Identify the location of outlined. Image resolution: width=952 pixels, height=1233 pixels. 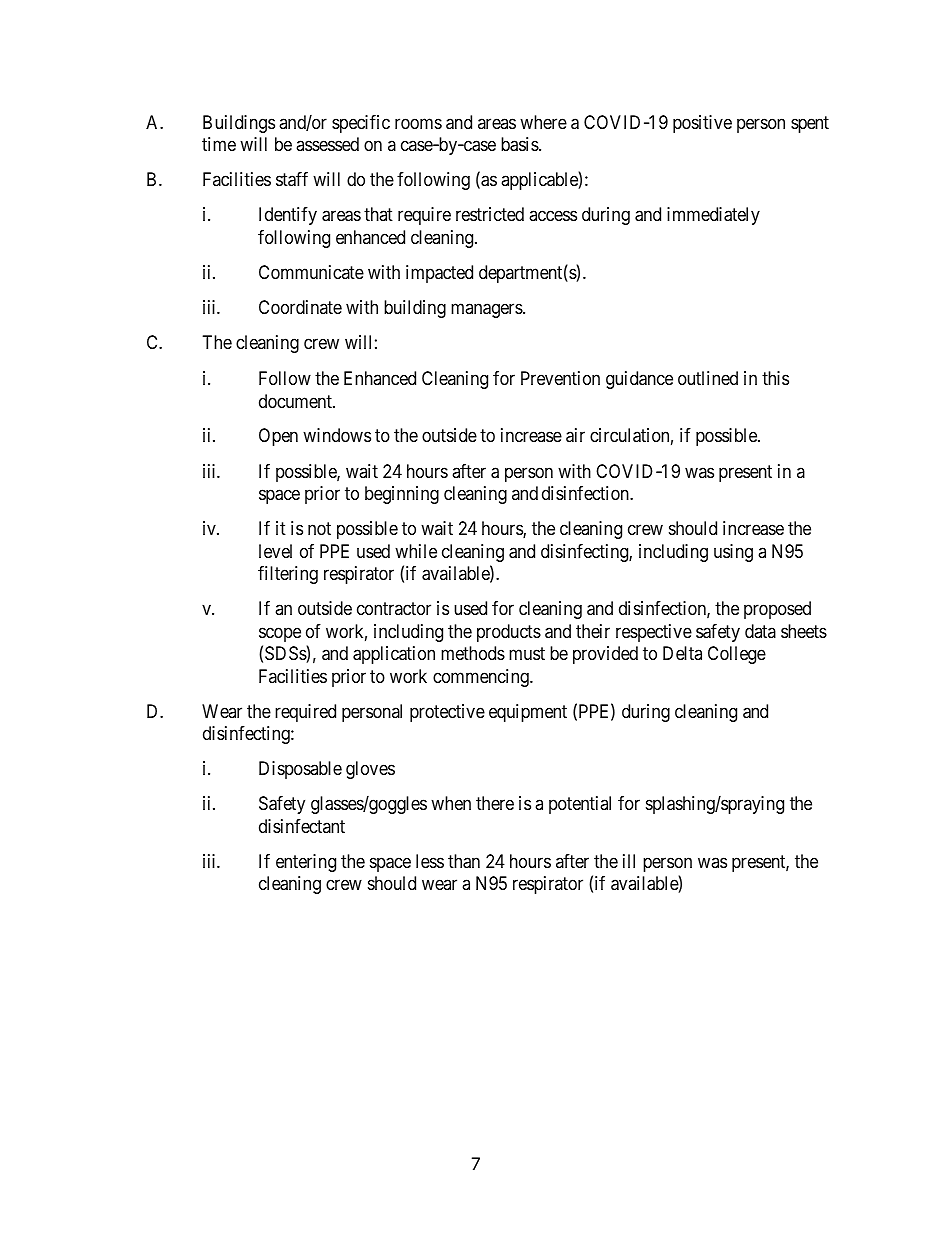
(708, 378).
